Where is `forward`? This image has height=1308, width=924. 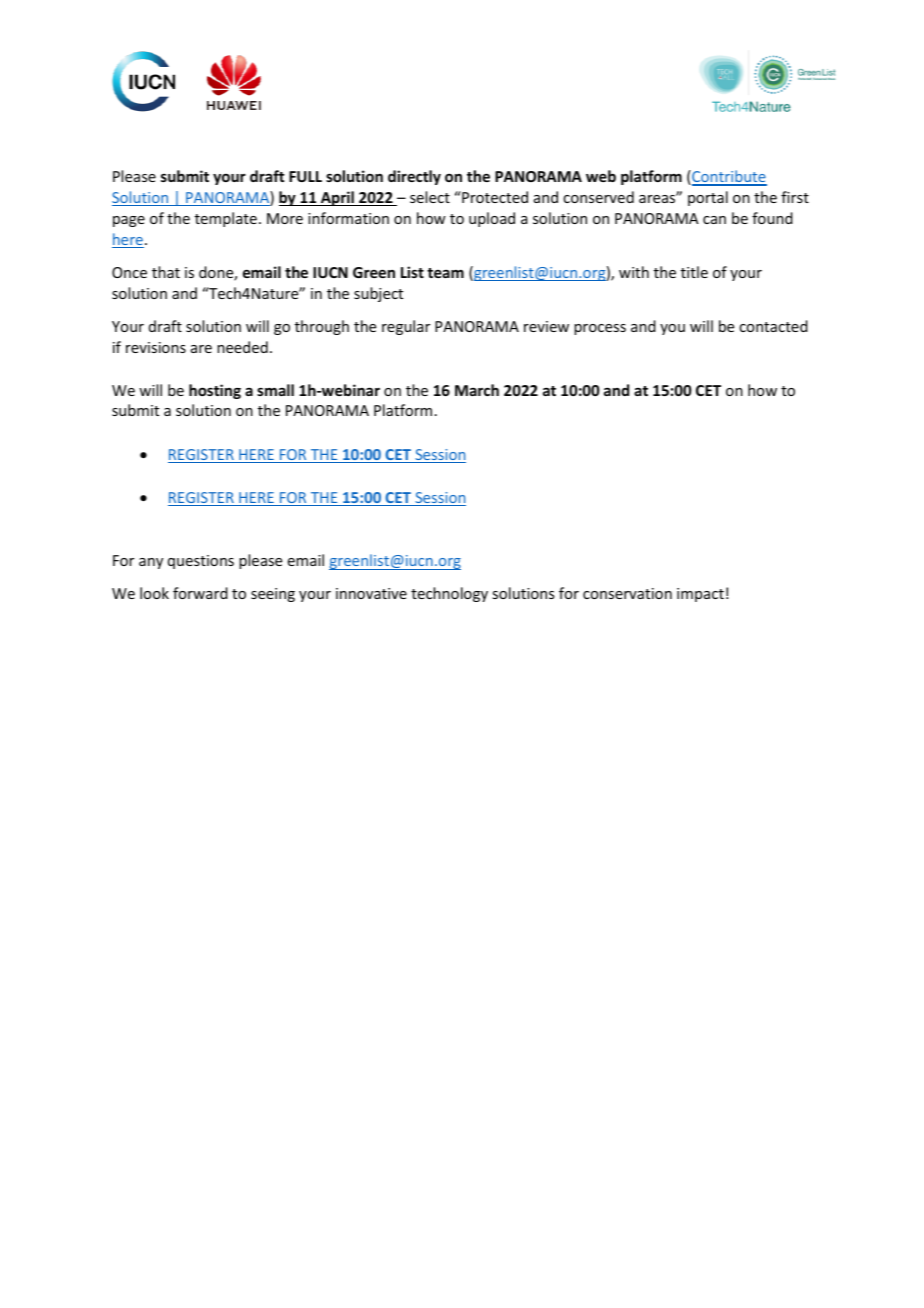 forward is located at coordinates (200, 593).
